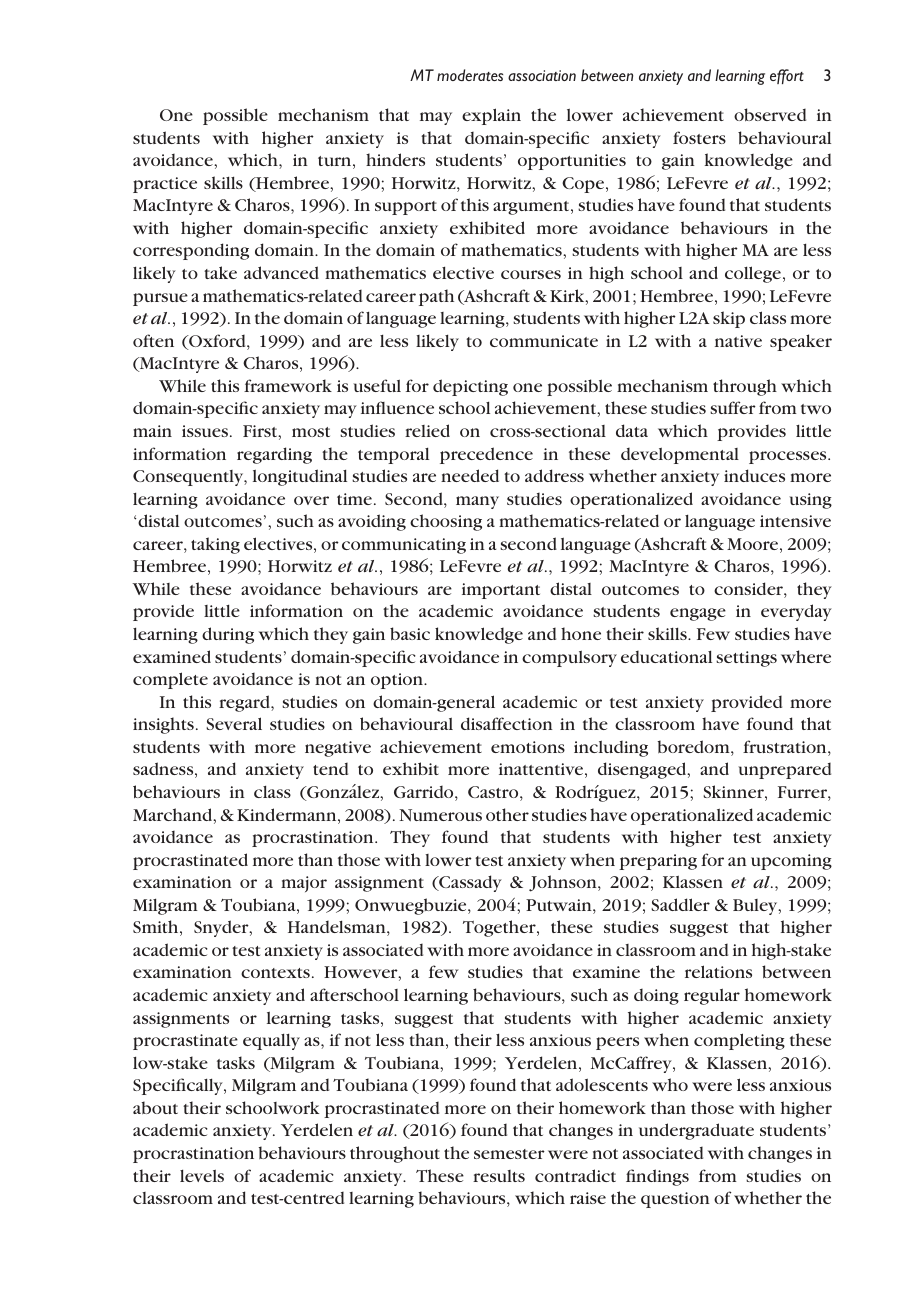 This screenshot has height=1316, width=914. I want to click on observed, so click(770, 114).
